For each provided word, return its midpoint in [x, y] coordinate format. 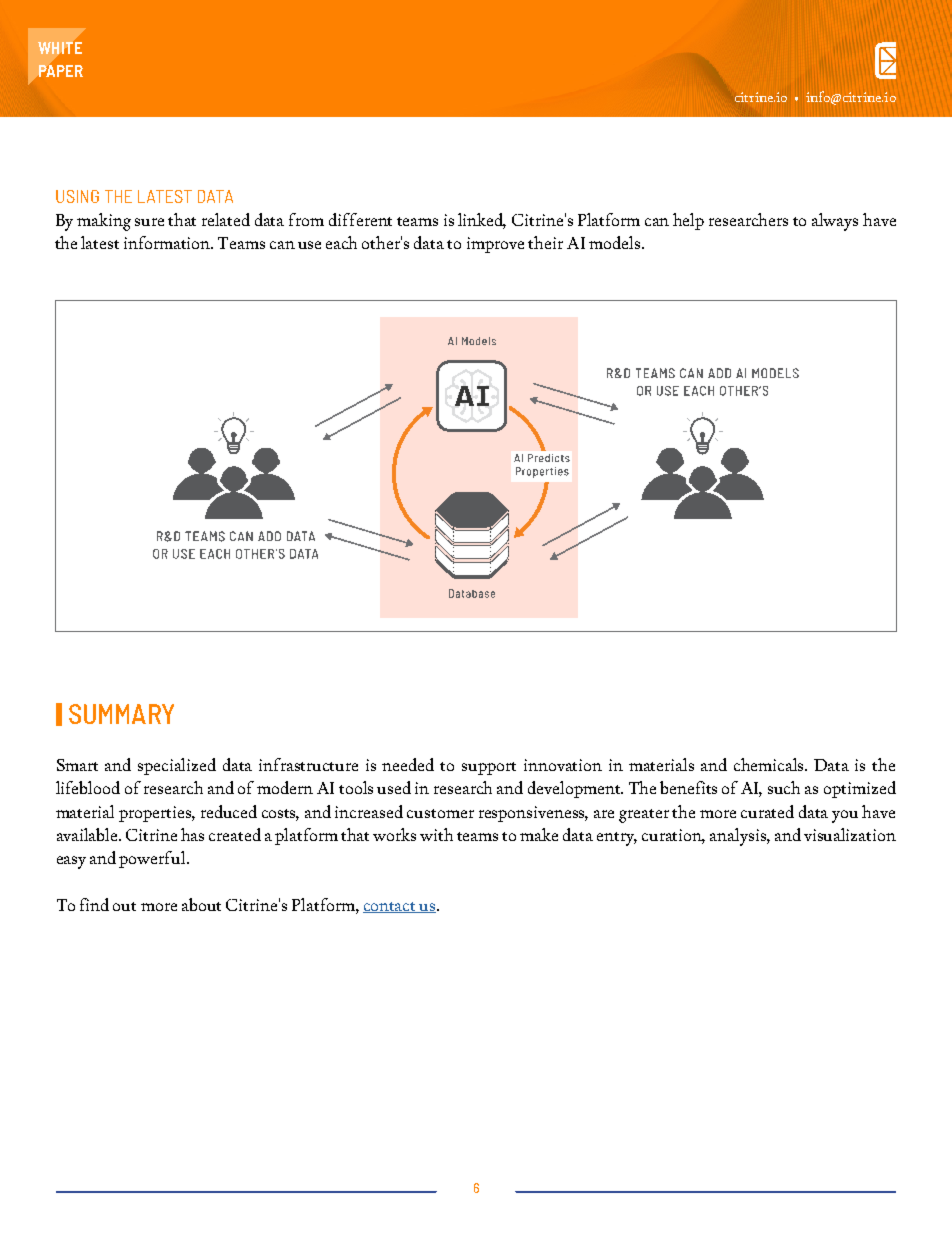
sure [149, 222]
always [835, 222]
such [784, 787]
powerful [153, 859]
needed [408, 764]
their [545, 242]
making [104, 222]
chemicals [770, 764]
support [489, 768]
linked [482, 221]
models [616, 242]
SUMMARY [121, 714]
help [688, 221]
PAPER [61, 71]
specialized [177, 766]
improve [495, 245]
